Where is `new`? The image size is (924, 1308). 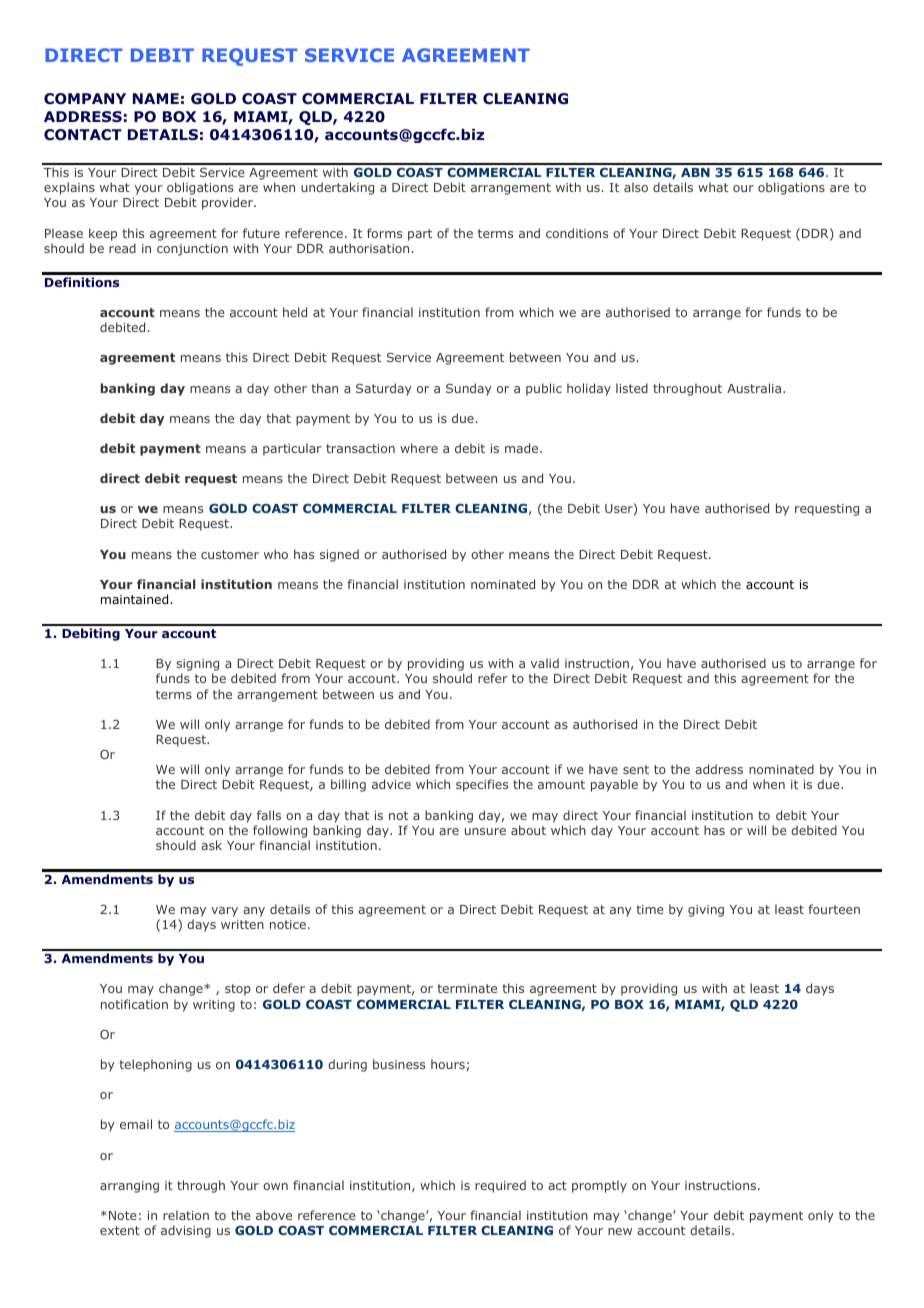 new is located at coordinates (620, 1231).
